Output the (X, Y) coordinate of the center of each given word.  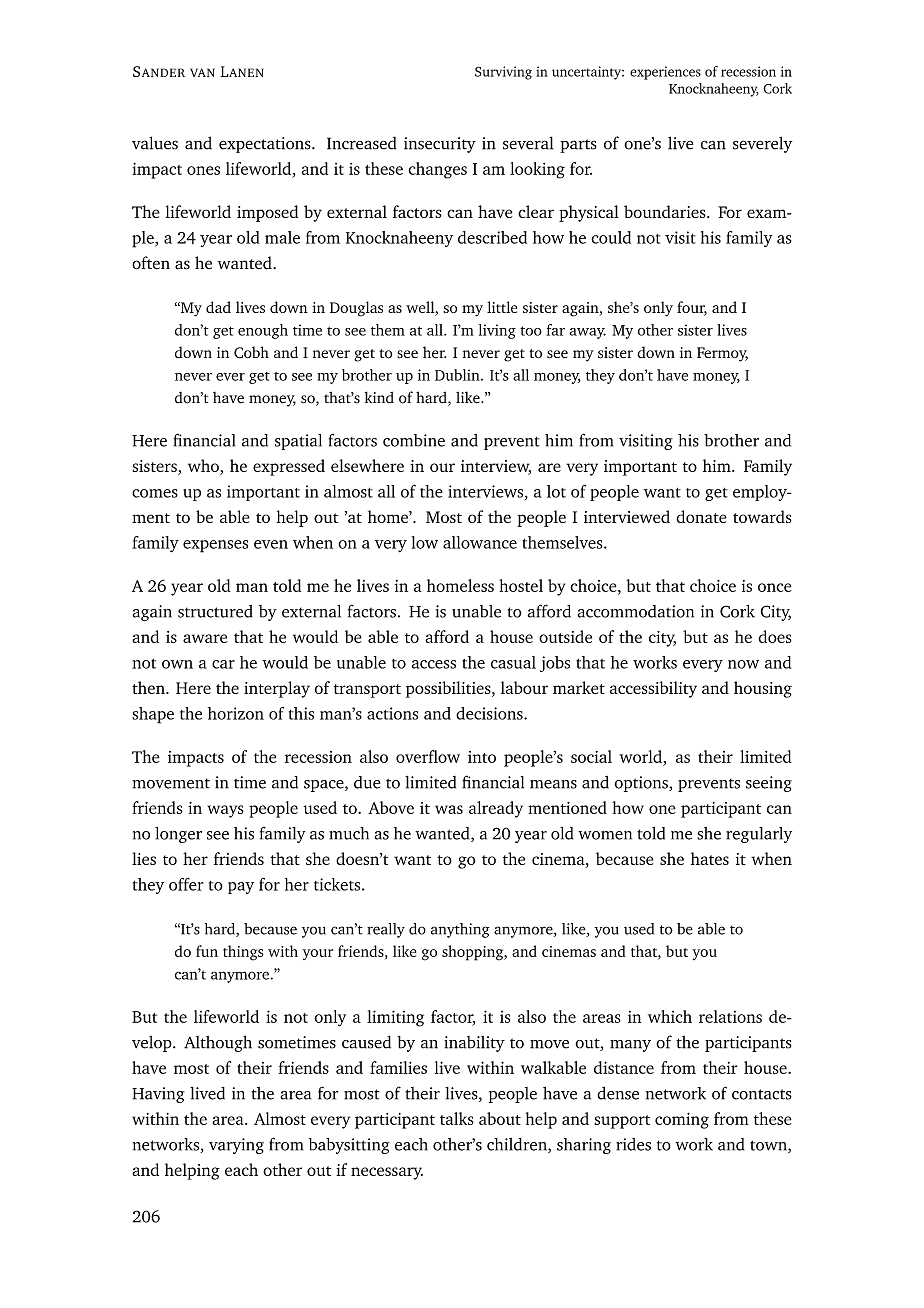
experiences (665, 73)
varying (236, 1146)
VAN (202, 72)
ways (226, 811)
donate (701, 516)
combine (414, 440)
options (642, 784)
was (449, 809)
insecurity (440, 145)
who (203, 465)
